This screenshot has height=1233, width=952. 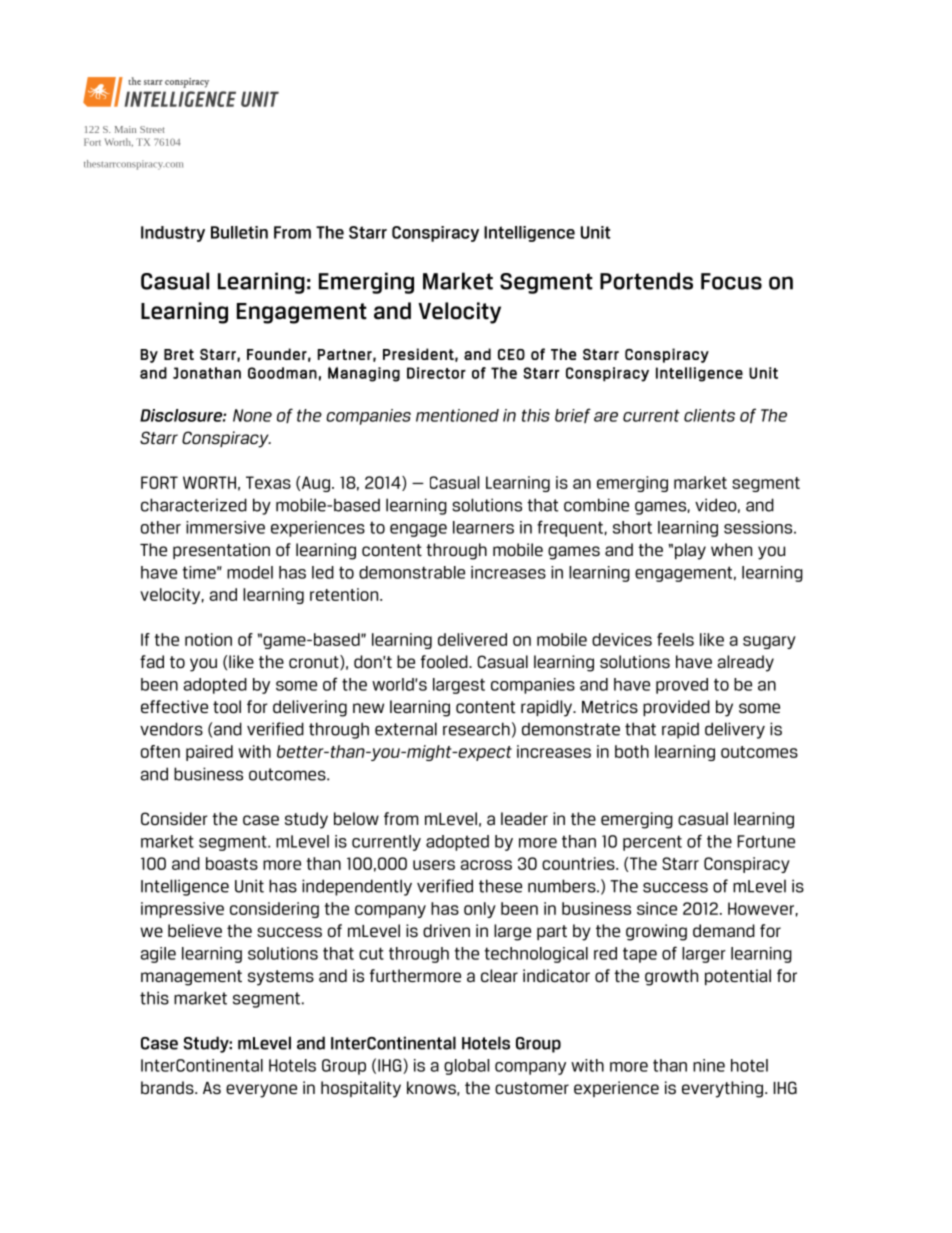 I want to click on CEO, so click(x=511, y=354).
